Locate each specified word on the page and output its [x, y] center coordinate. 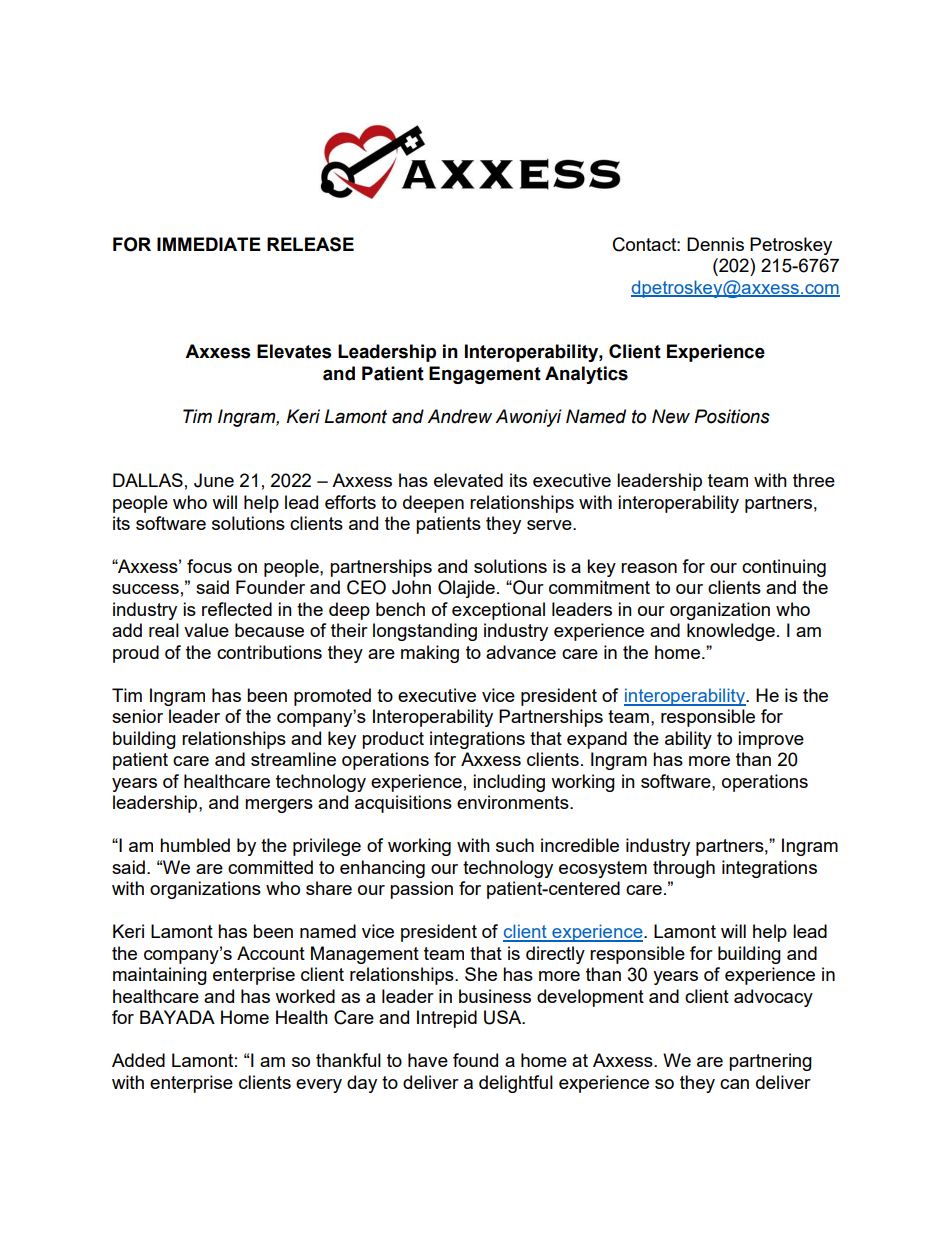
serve [550, 525]
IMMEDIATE [209, 244]
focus [209, 566]
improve [771, 740]
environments [514, 802]
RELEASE [310, 244]
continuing [784, 568]
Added [138, 1060]
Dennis [715, 244]
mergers [279, 806]
